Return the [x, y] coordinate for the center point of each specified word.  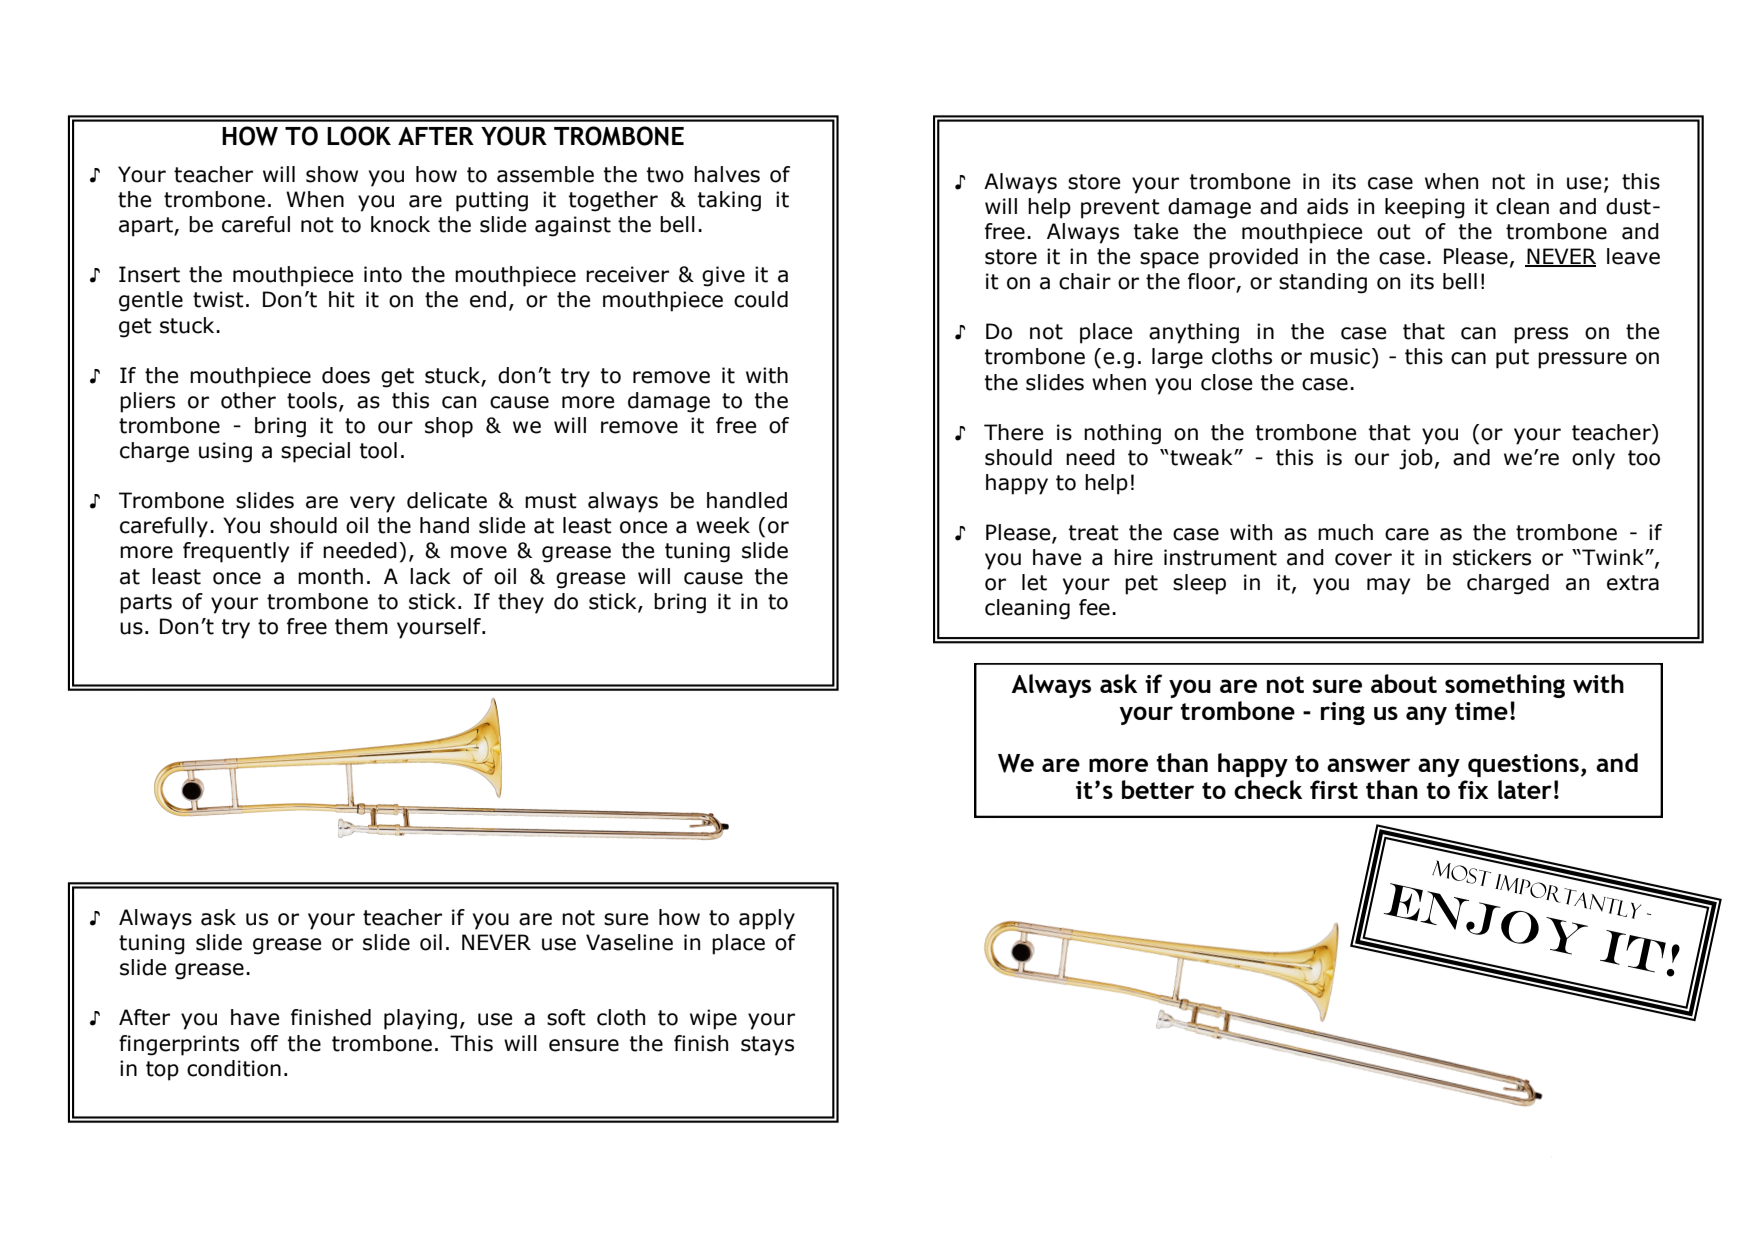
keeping [1425, 208]
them [361, 626]
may [1388, 586]
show [332, 174]
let [1034, 582]
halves [727, 174]
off [264, 1043]
